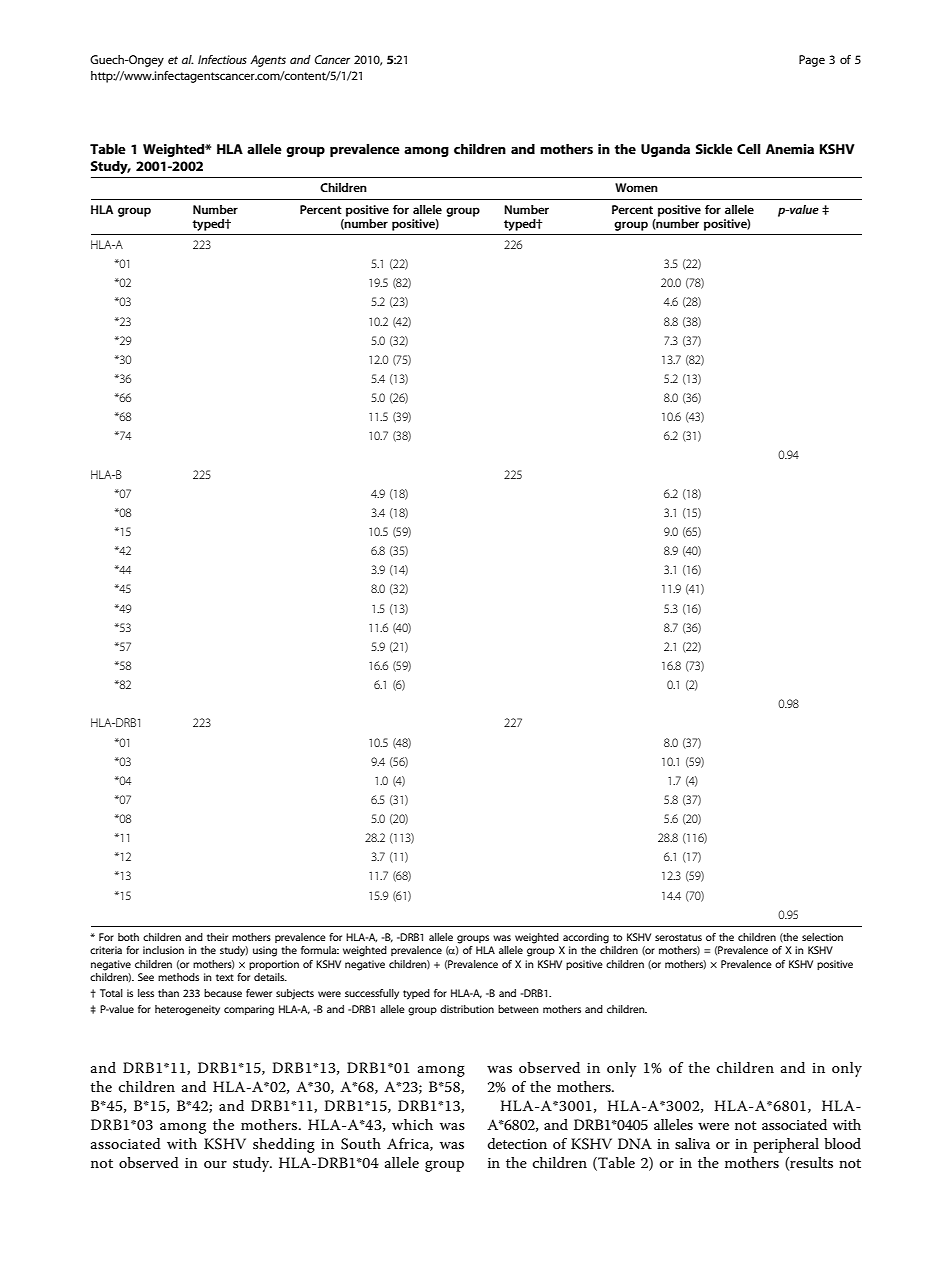 Image resolution: width=952 pixels, height=1270 pixels. Describe the element at coordinates (786, 1145) in the screenshot. I see `peripheral` at that location.
